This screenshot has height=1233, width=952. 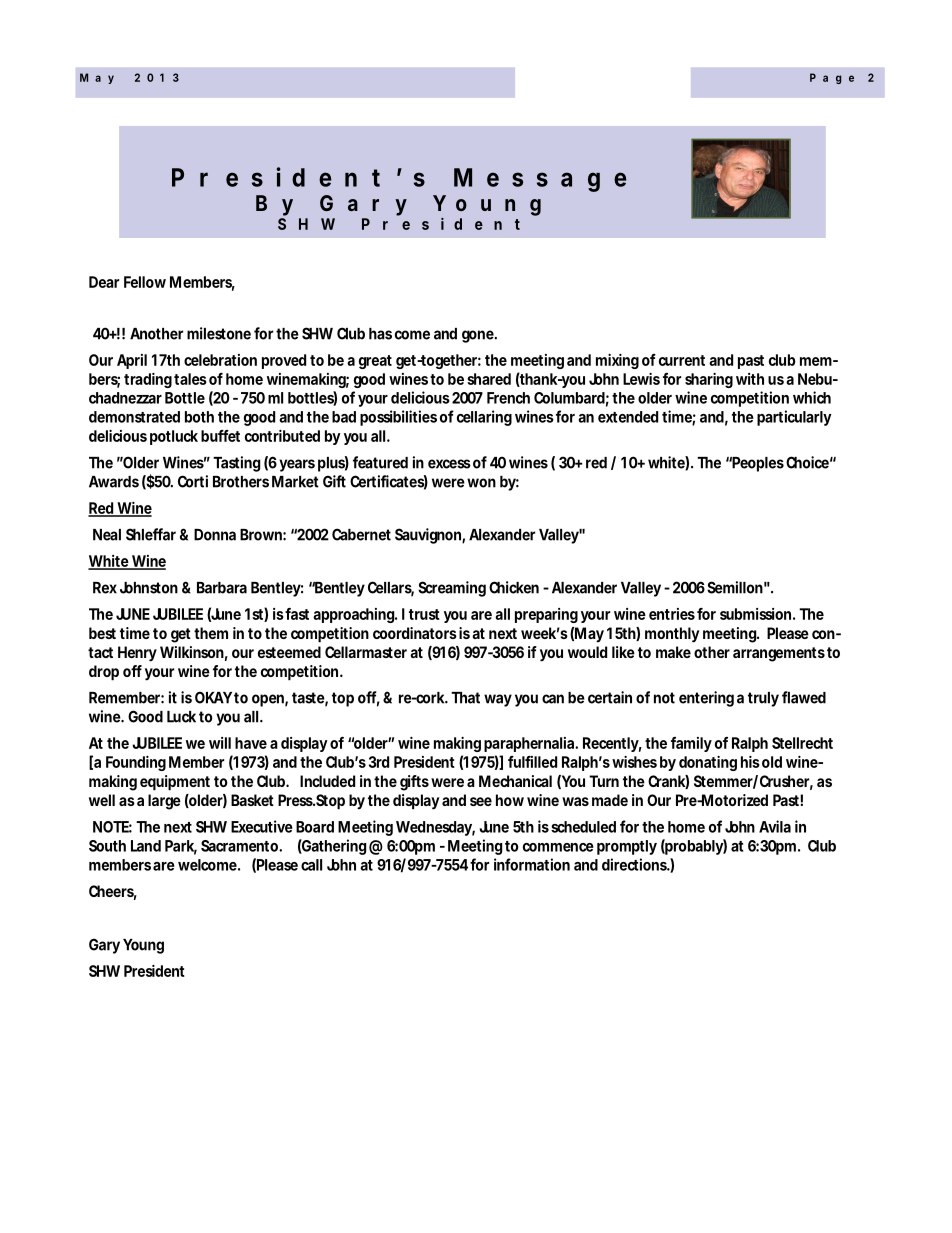 What do you see at coordinates (211, 633) in the screenshot?
I see `them` at bounding box center [211, 633].
